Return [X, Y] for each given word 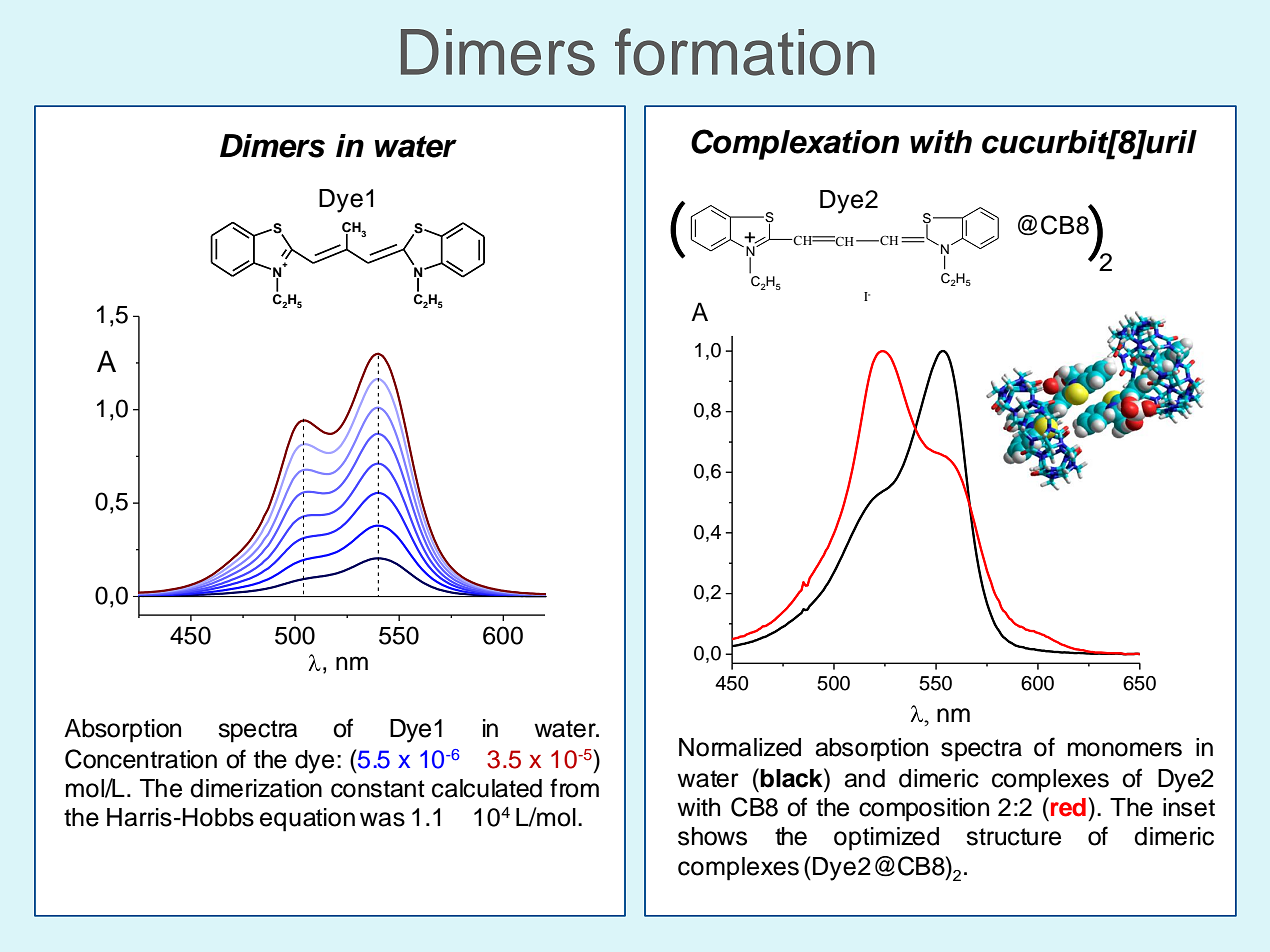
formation [745, 52]
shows [712, 836]
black [792, 778]
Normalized [740, 747]
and [865, 778]
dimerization [256, 788]
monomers [1125, 749]
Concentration [141, 759]
